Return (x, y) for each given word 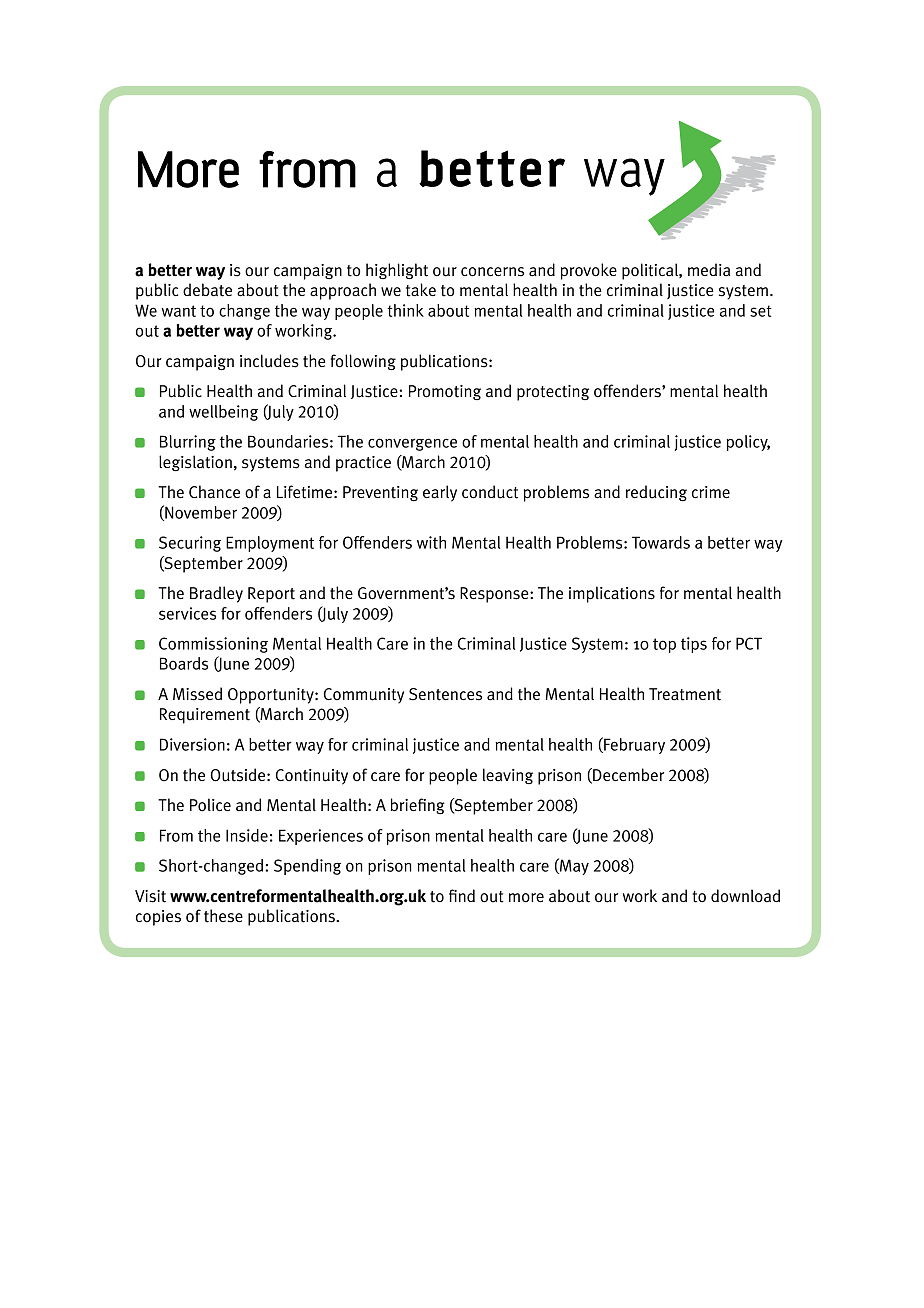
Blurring (188, 443)
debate (207, 290)
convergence (412, 444)
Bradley (216, 594)
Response (495, 595)
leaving (508, 776)
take (421, 290)
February (633, 745)
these (223, 916)
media (709, 269)
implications (612, 594)
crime (711, 492)
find (462, 895)
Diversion (192, 744)
